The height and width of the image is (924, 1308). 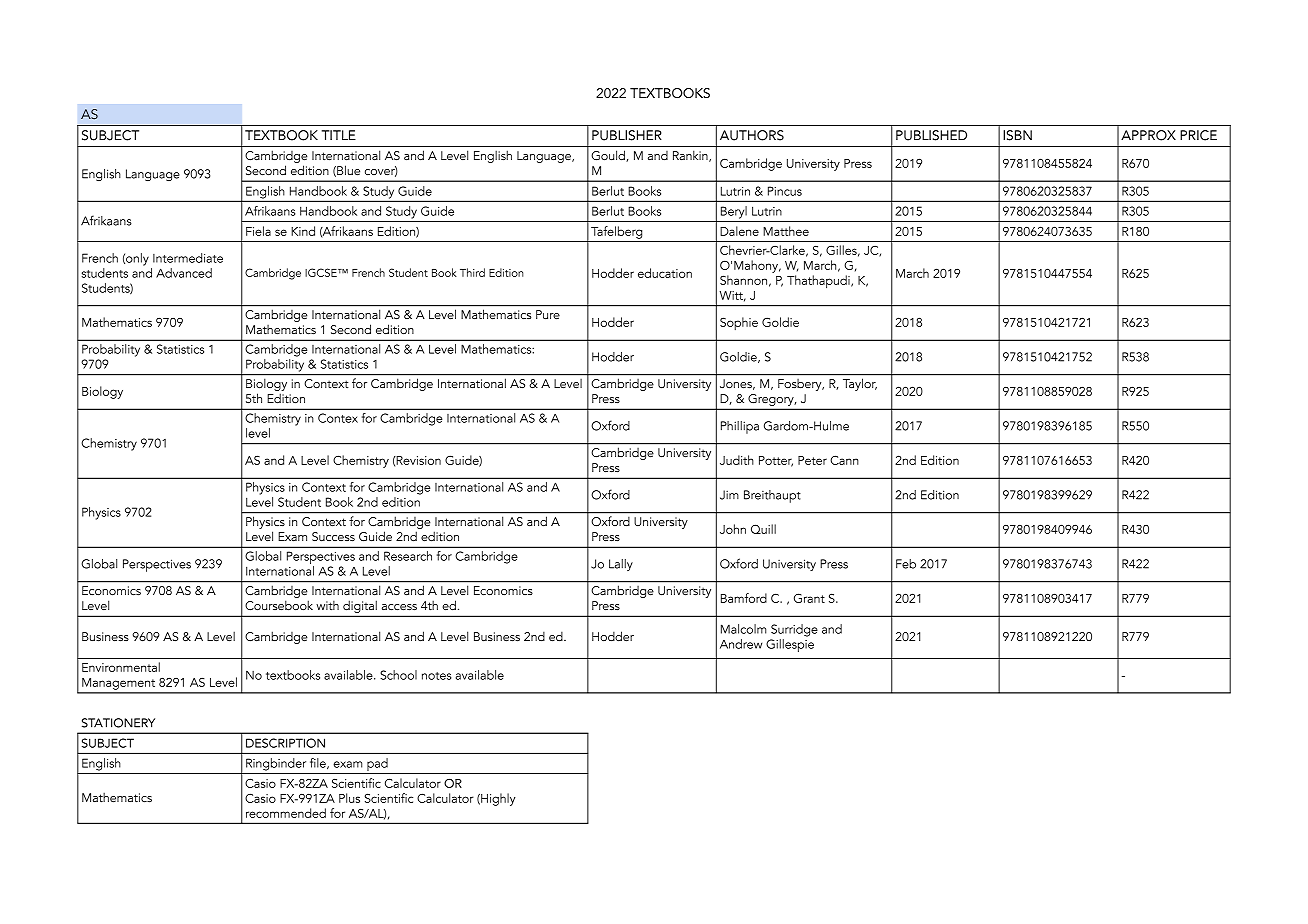 I want to click on Taylor, so click(x=860, y=385).
